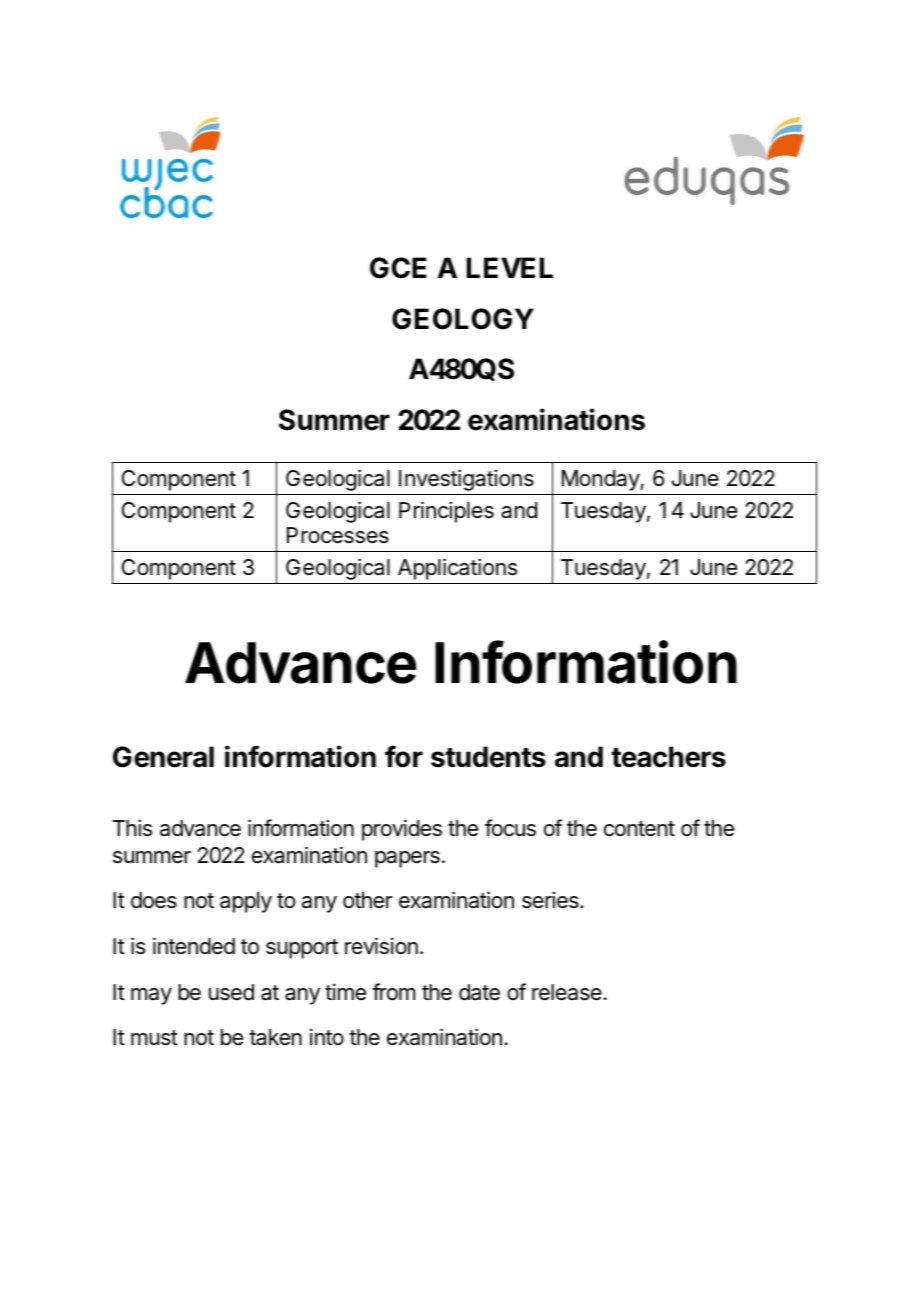  Describe the element at coordinates (466, 480) in the page. I see `Investigations` at that location.
